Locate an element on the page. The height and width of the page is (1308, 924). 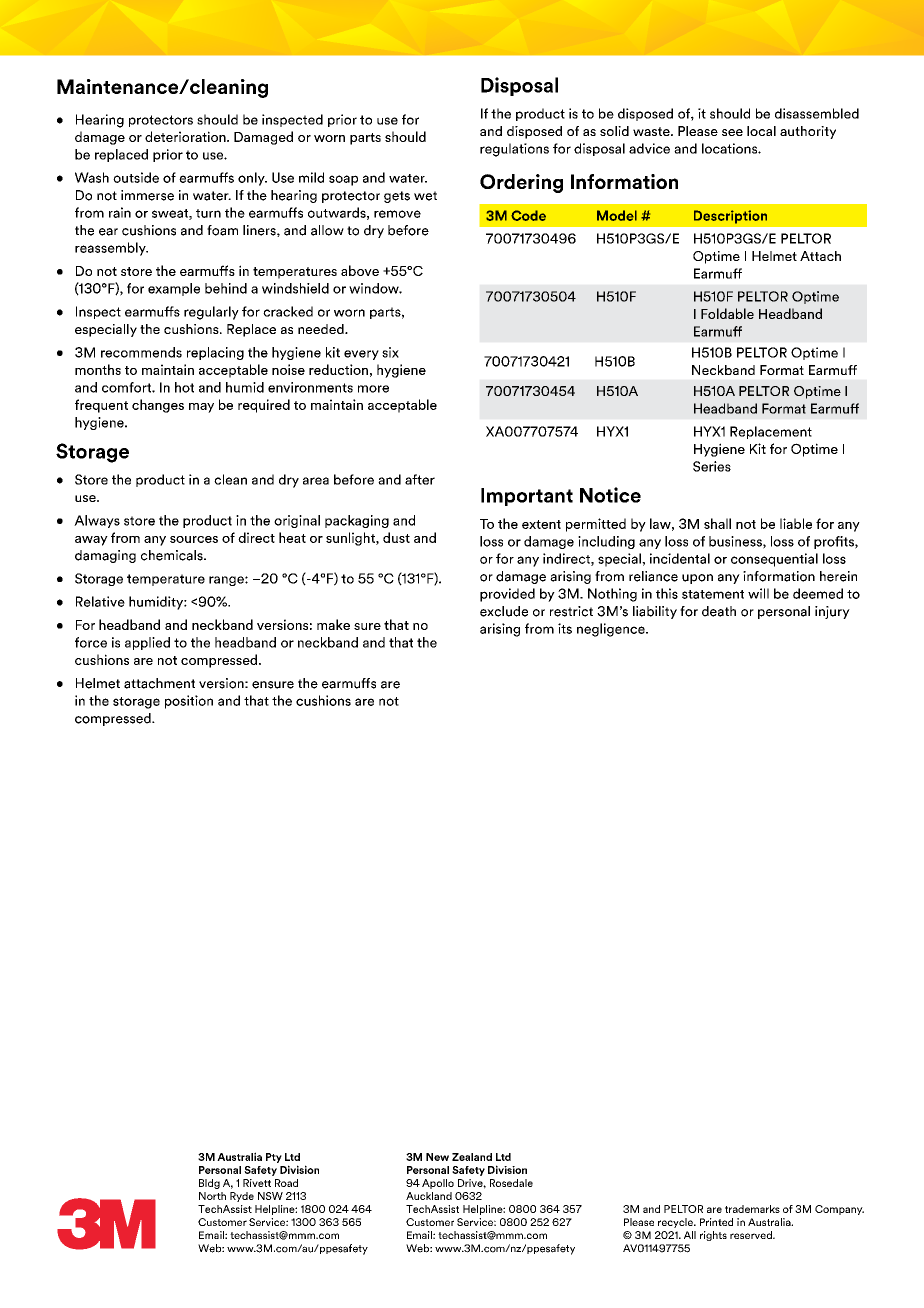
death is located at coordinates (719, 611).
